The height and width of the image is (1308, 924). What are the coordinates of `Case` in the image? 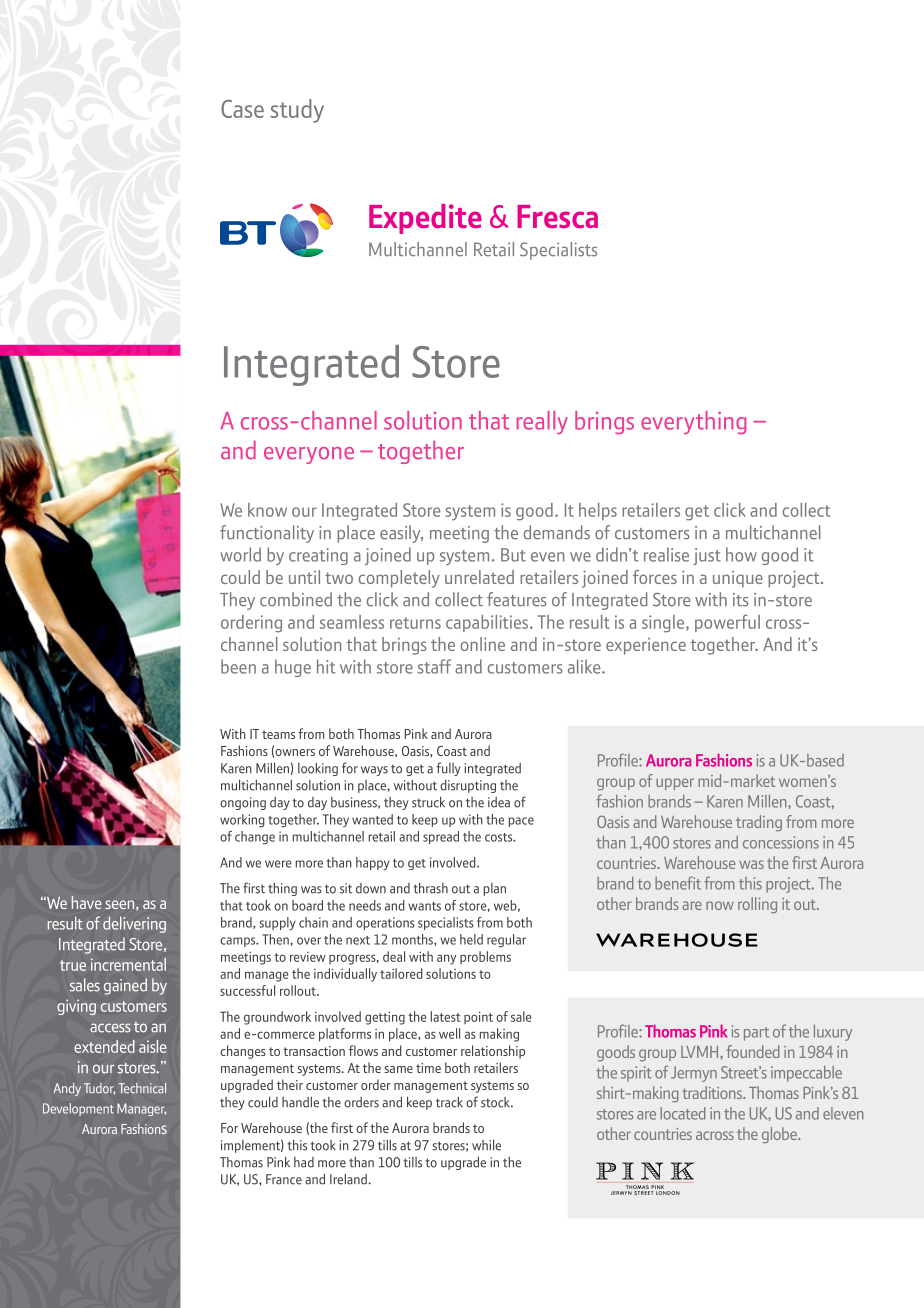 It's located at (242, 109).
